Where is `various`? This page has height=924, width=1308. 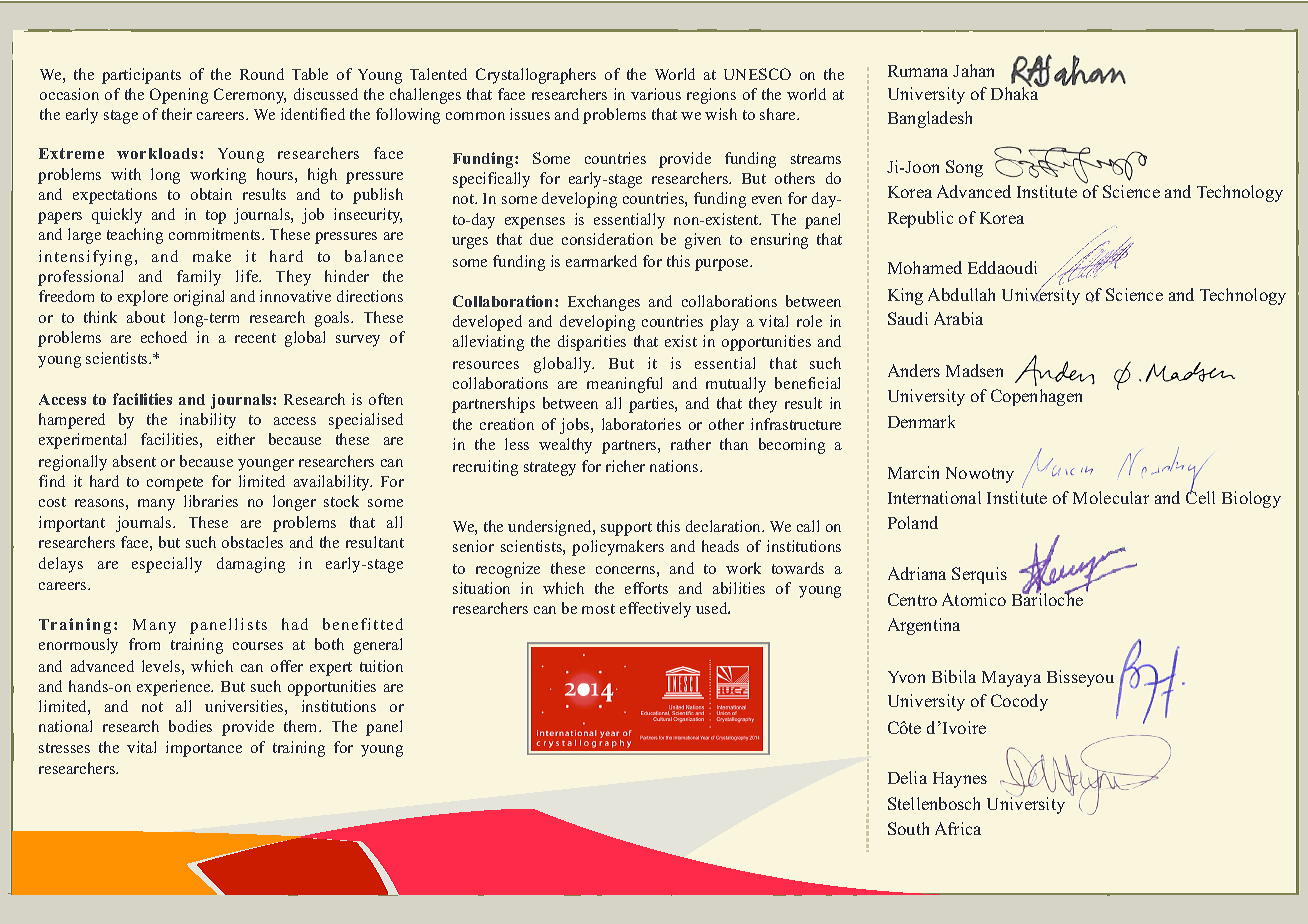
various is located at coordinates (656, 94).
